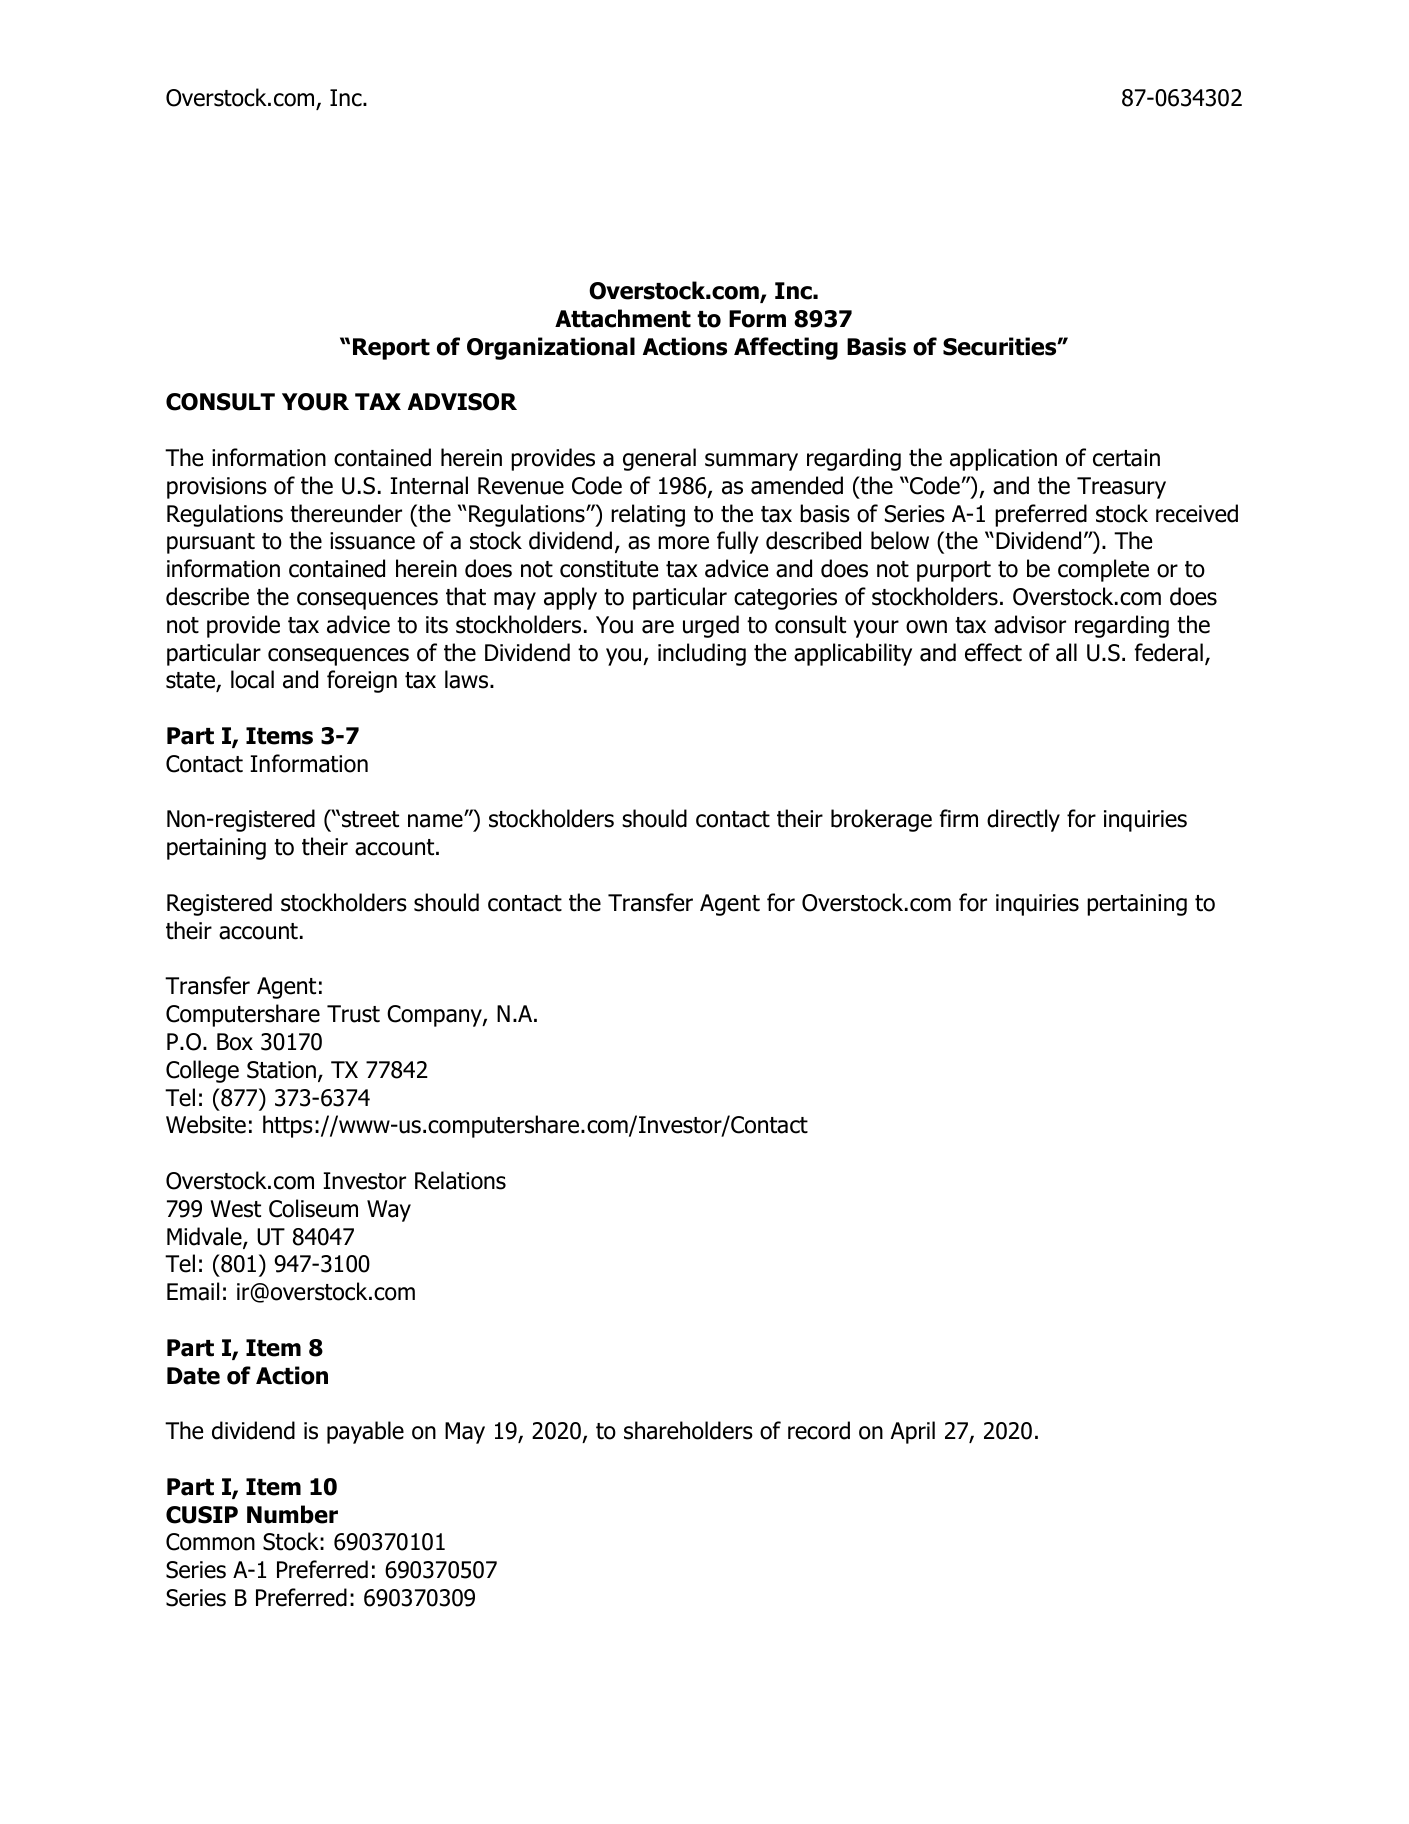 The width and height of the screenshot is (1409, 1824). Describe the element at coordinates (362, 681) in the screenshot. I see `foreign` at that location.
